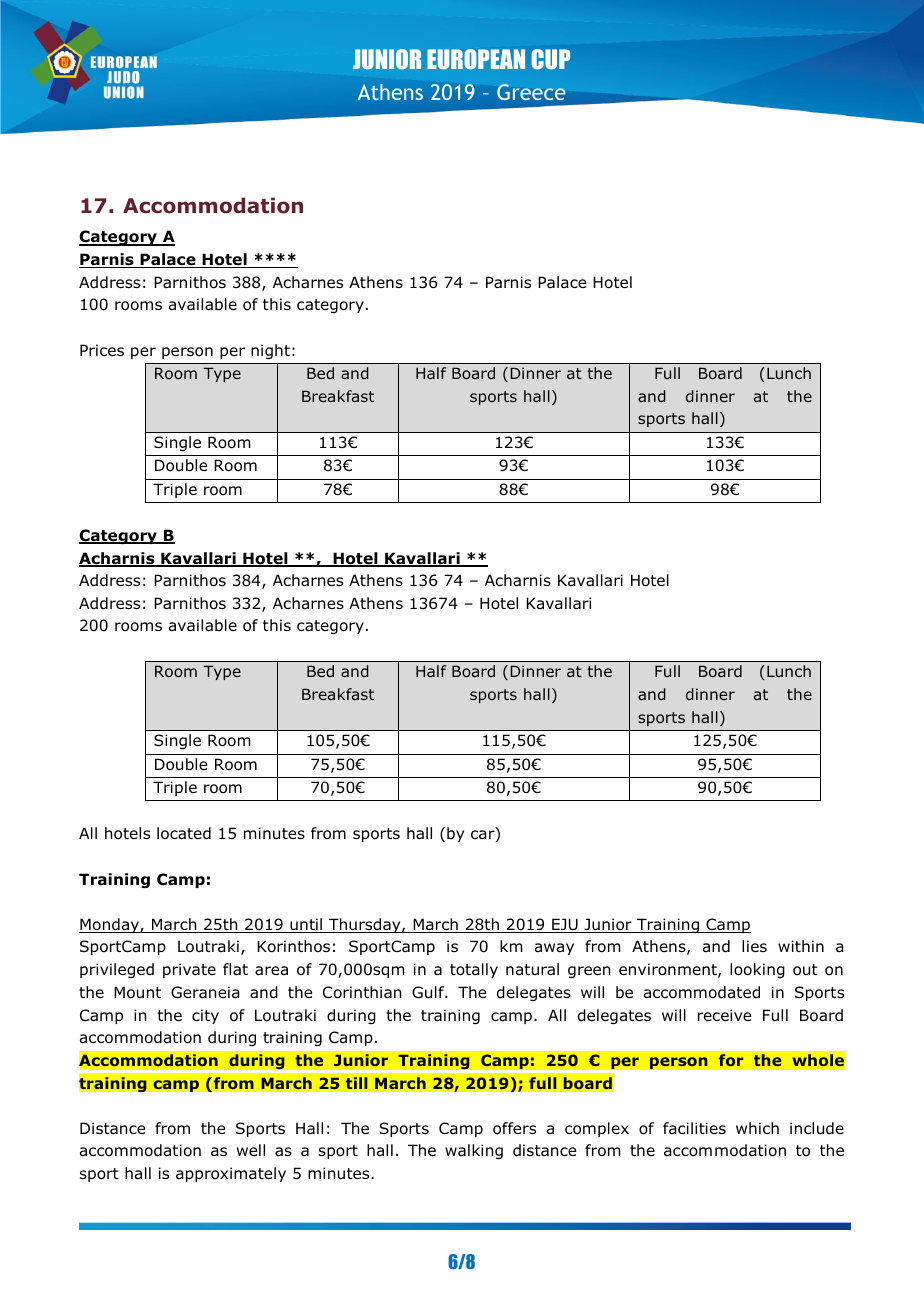 Image resolution: width=924 pixels, height=1308 pixels. I want to click on Greece, so click(531, 92).
